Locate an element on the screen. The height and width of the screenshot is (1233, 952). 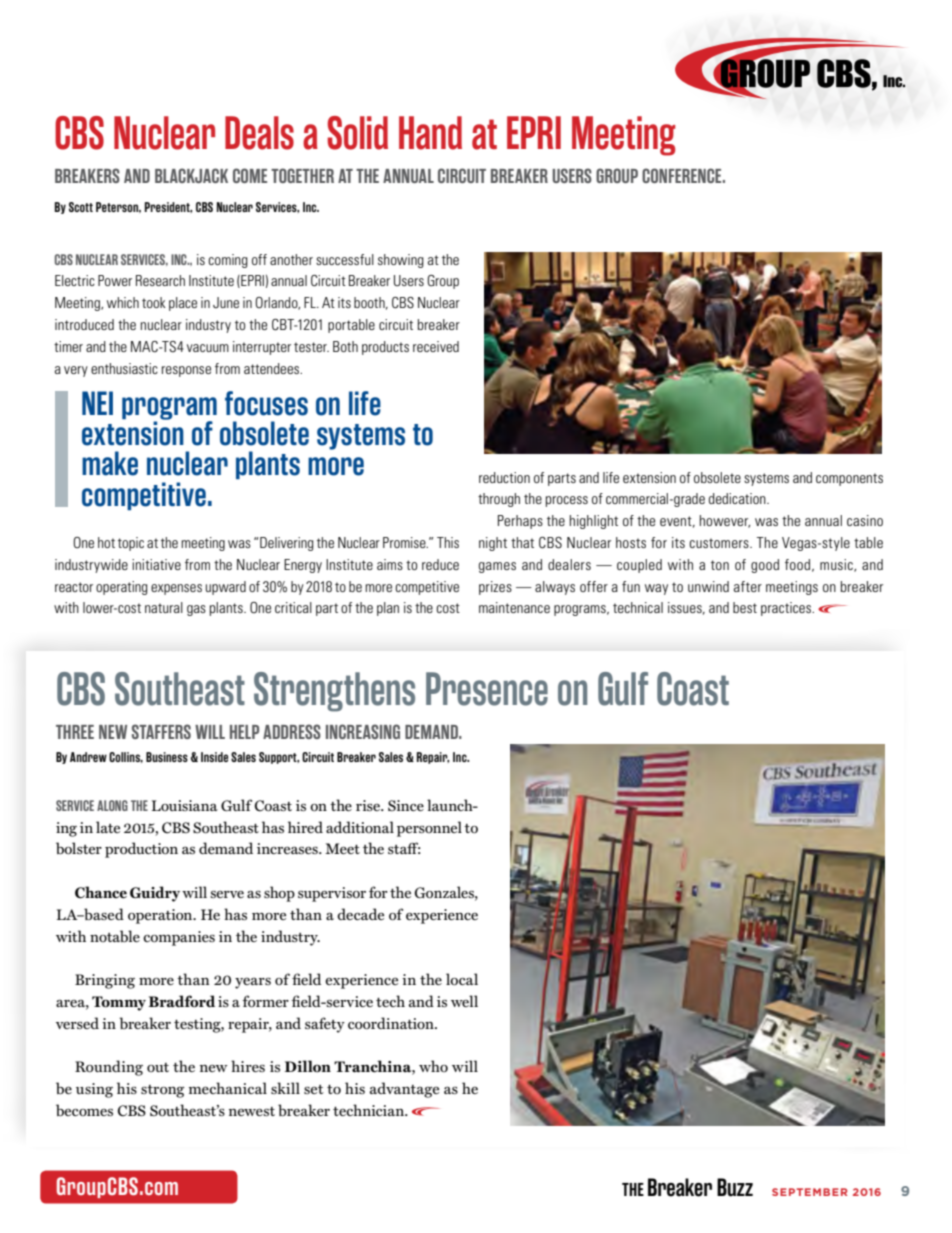
local is located at coordinates (462, 979).
